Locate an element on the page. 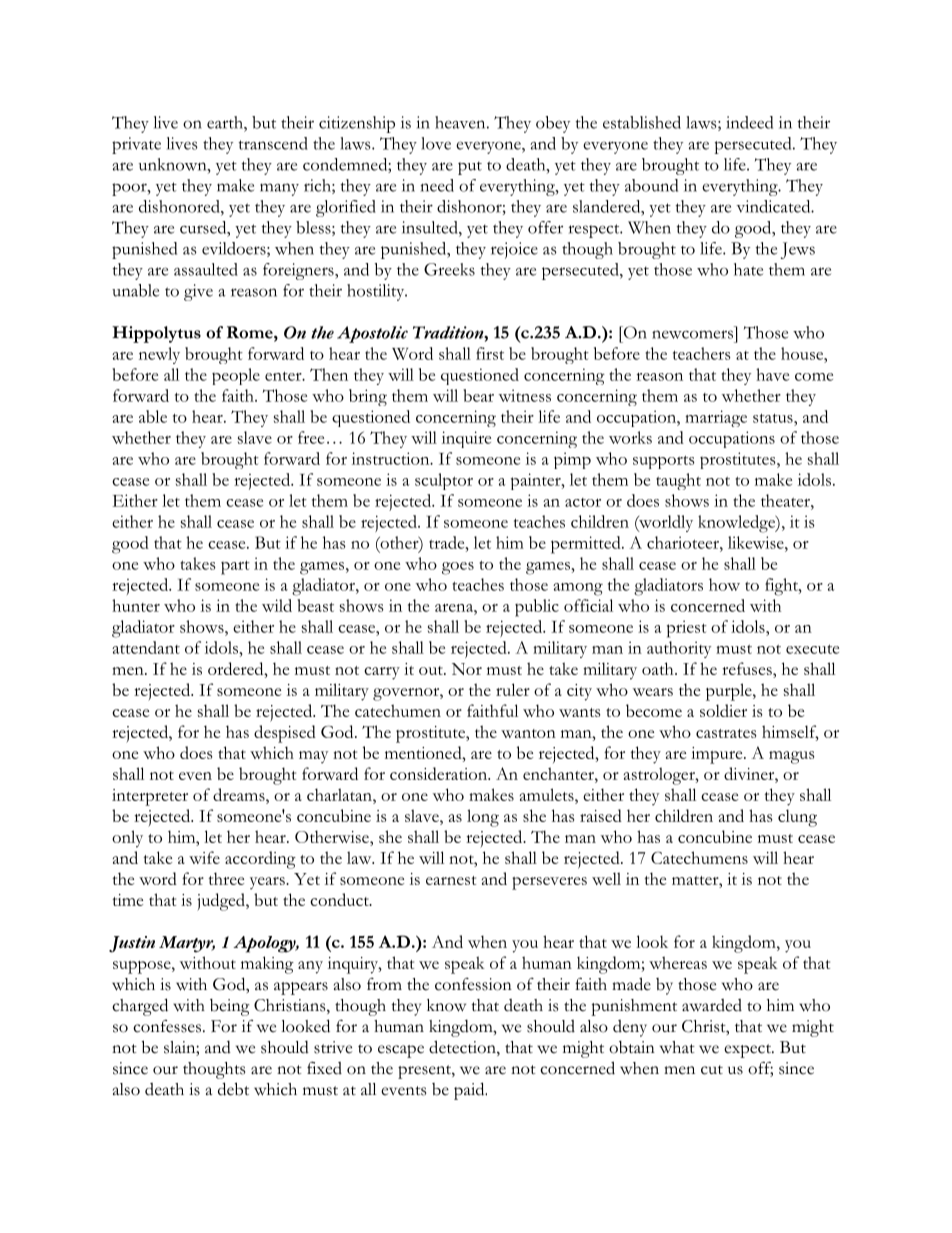 Image resolution: width=952 pixels, height=1233 pixels. teachers is located at coordinates (702, 353).
